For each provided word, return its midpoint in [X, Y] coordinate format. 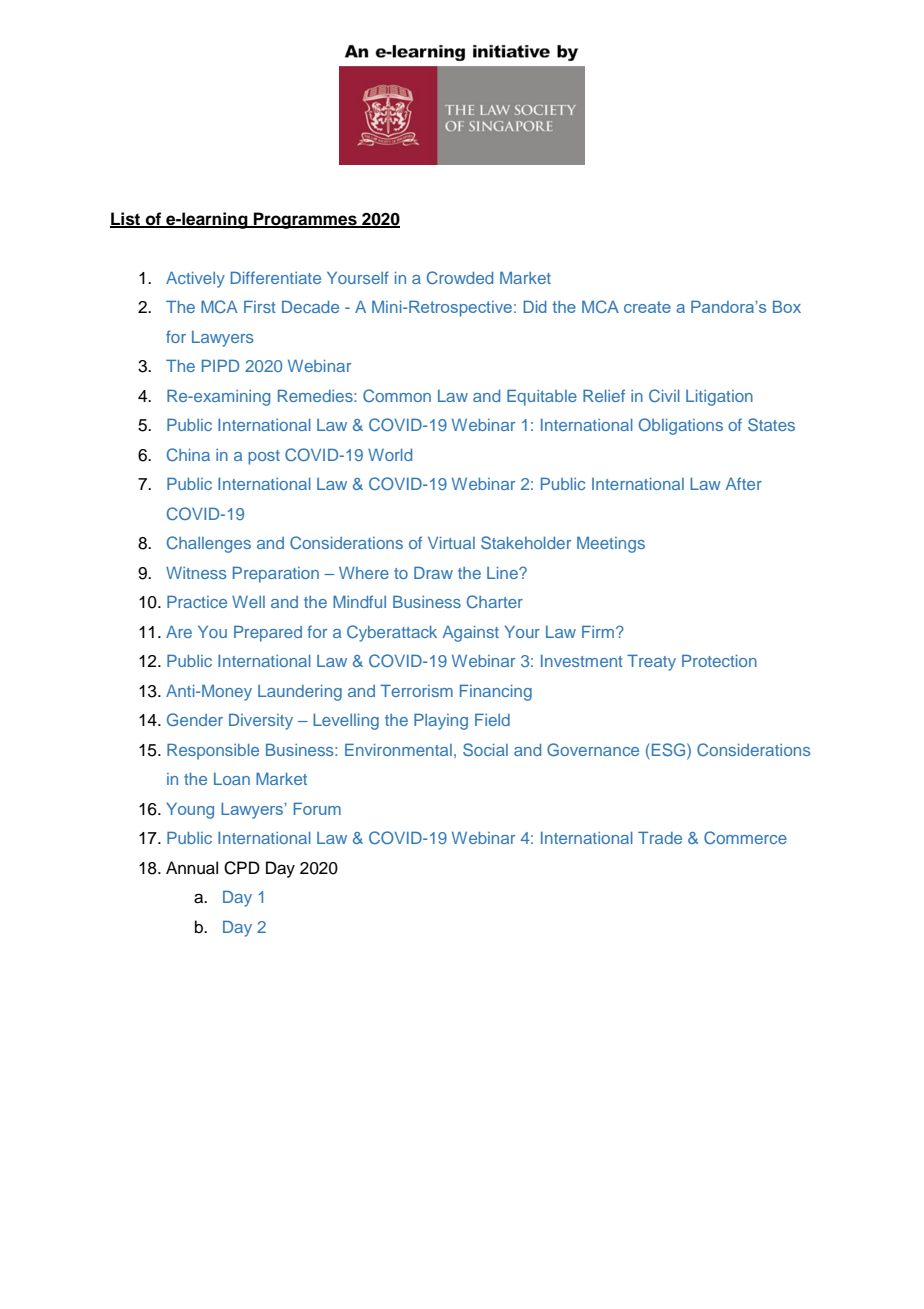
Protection [719, 660]
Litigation [719, 398]
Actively [195, 279]
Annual [192, 868]
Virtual [451, 543]
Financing [496, 692]
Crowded [460, 277]
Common [397, 395]
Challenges [209, 544]
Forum [317, 808]
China [188, 454]
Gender [195, 719]
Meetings [611, 544]
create [647, 307]
